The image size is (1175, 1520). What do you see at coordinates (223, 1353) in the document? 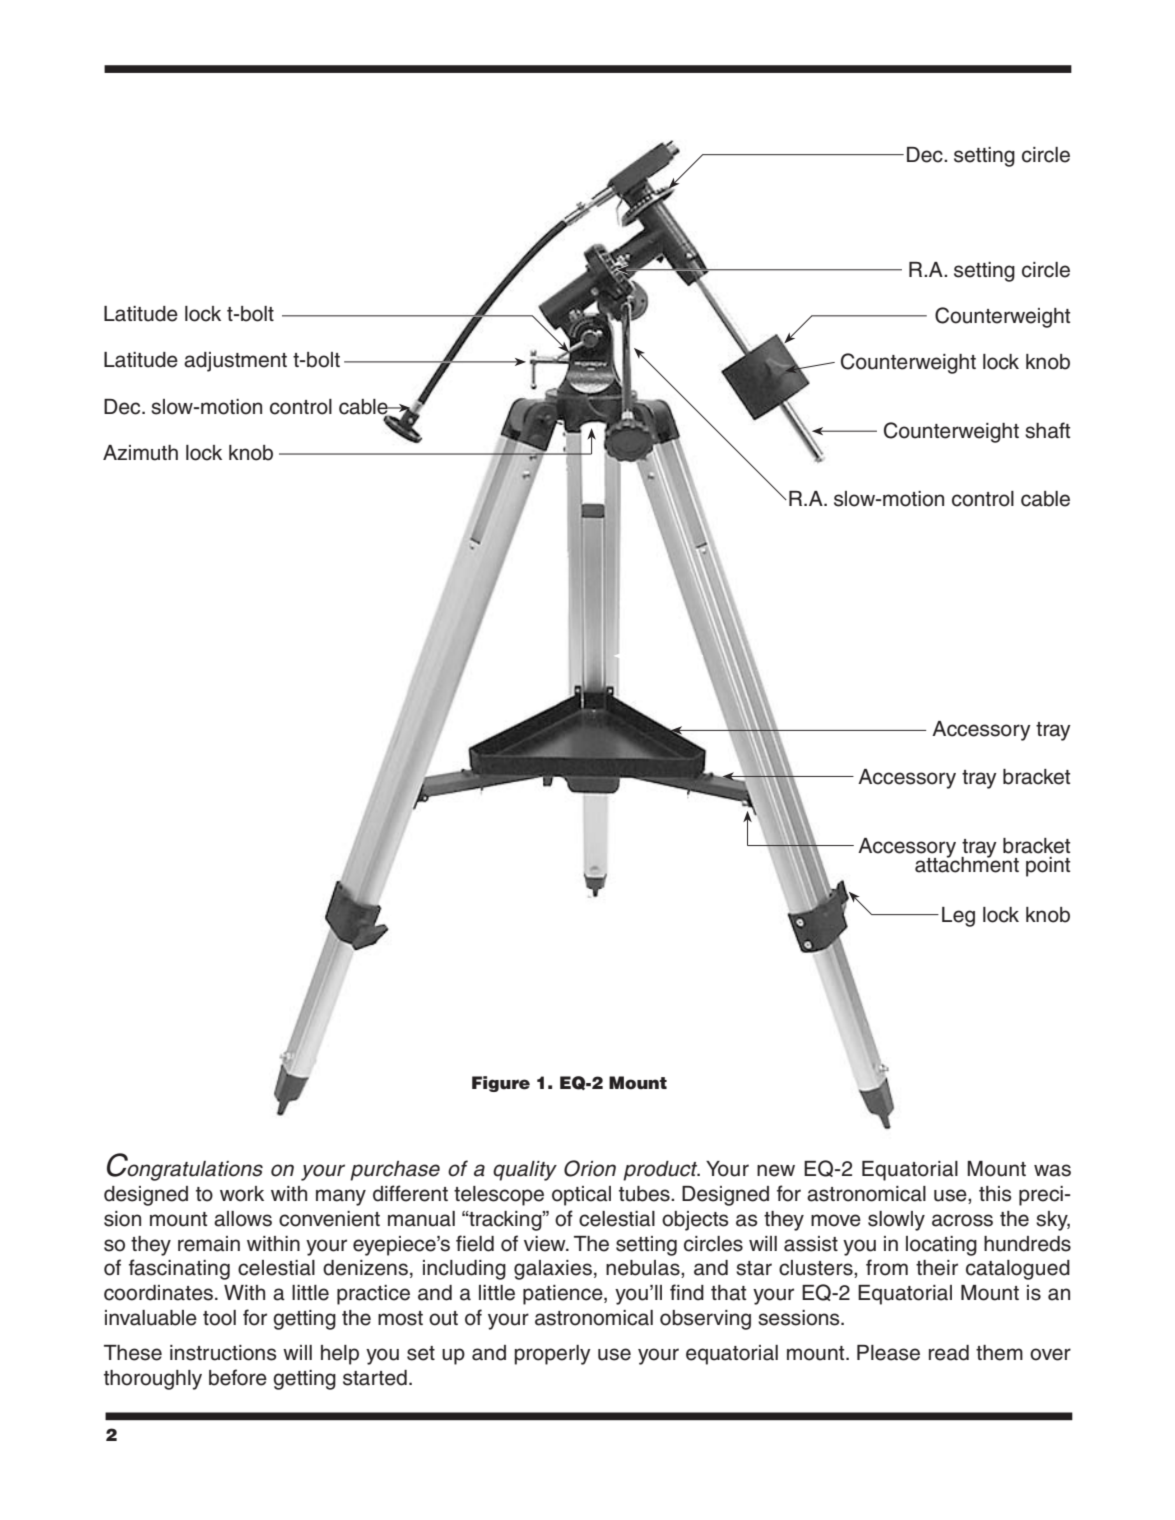
I see `instructions` at bounding box center [223, 1353].
